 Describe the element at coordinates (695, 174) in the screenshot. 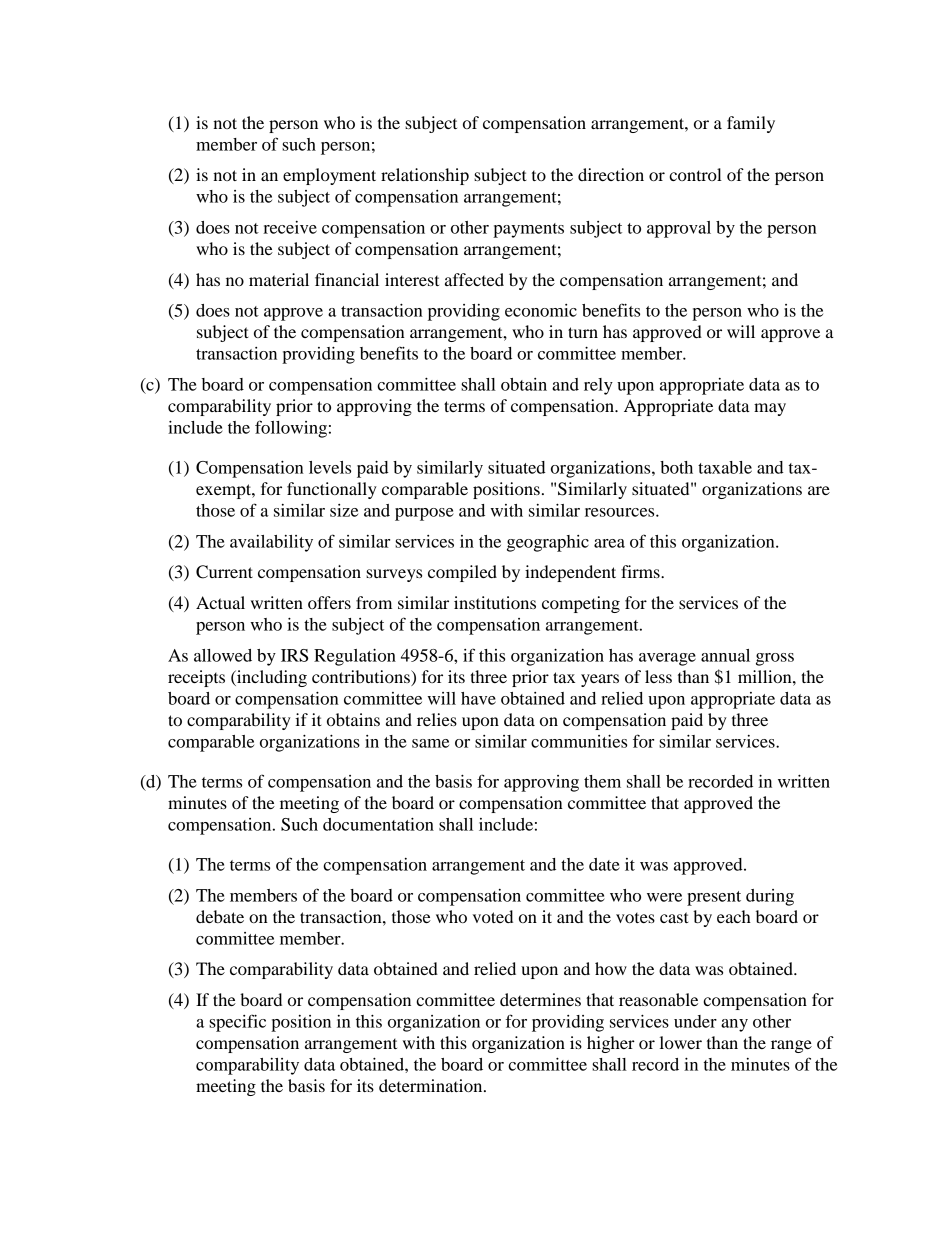

I see `control` at that location.
